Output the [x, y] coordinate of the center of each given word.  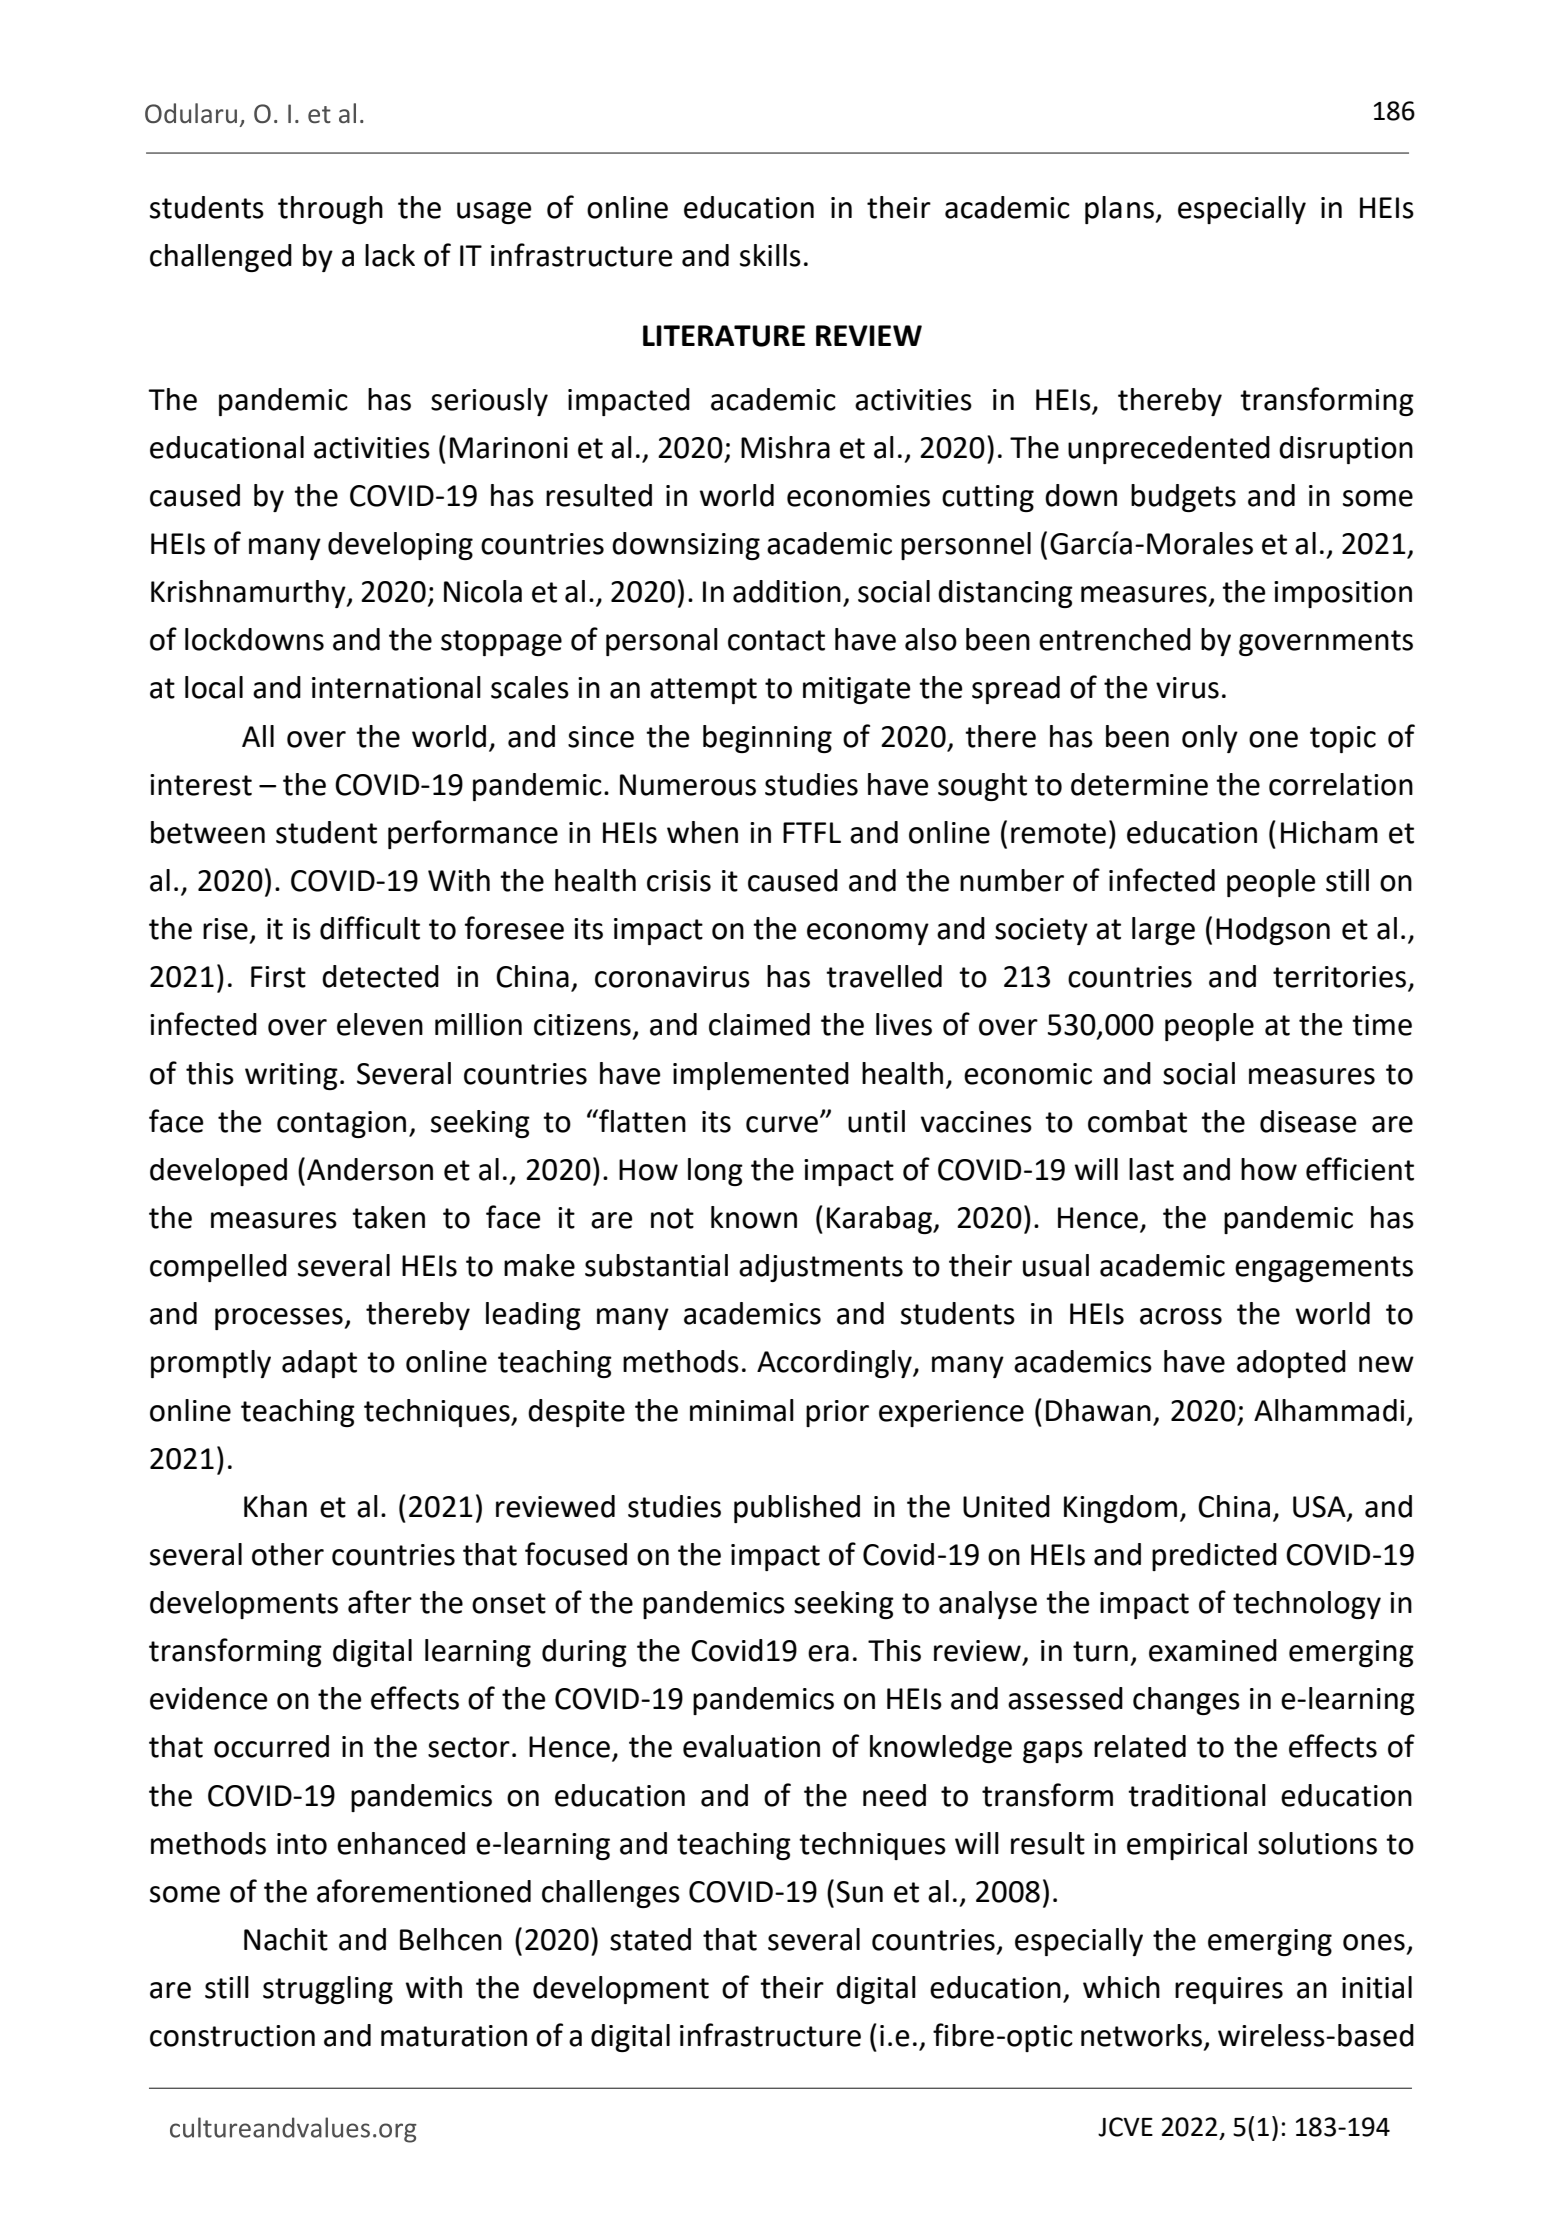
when [702, 832]
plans [1120, 210]
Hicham [1329, 832]
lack [390, 255]
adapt [319, 1364]
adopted [1291, 1364]
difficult [370, 928]
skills [770, 255]
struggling [328, 1990]
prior [837, 1413]
